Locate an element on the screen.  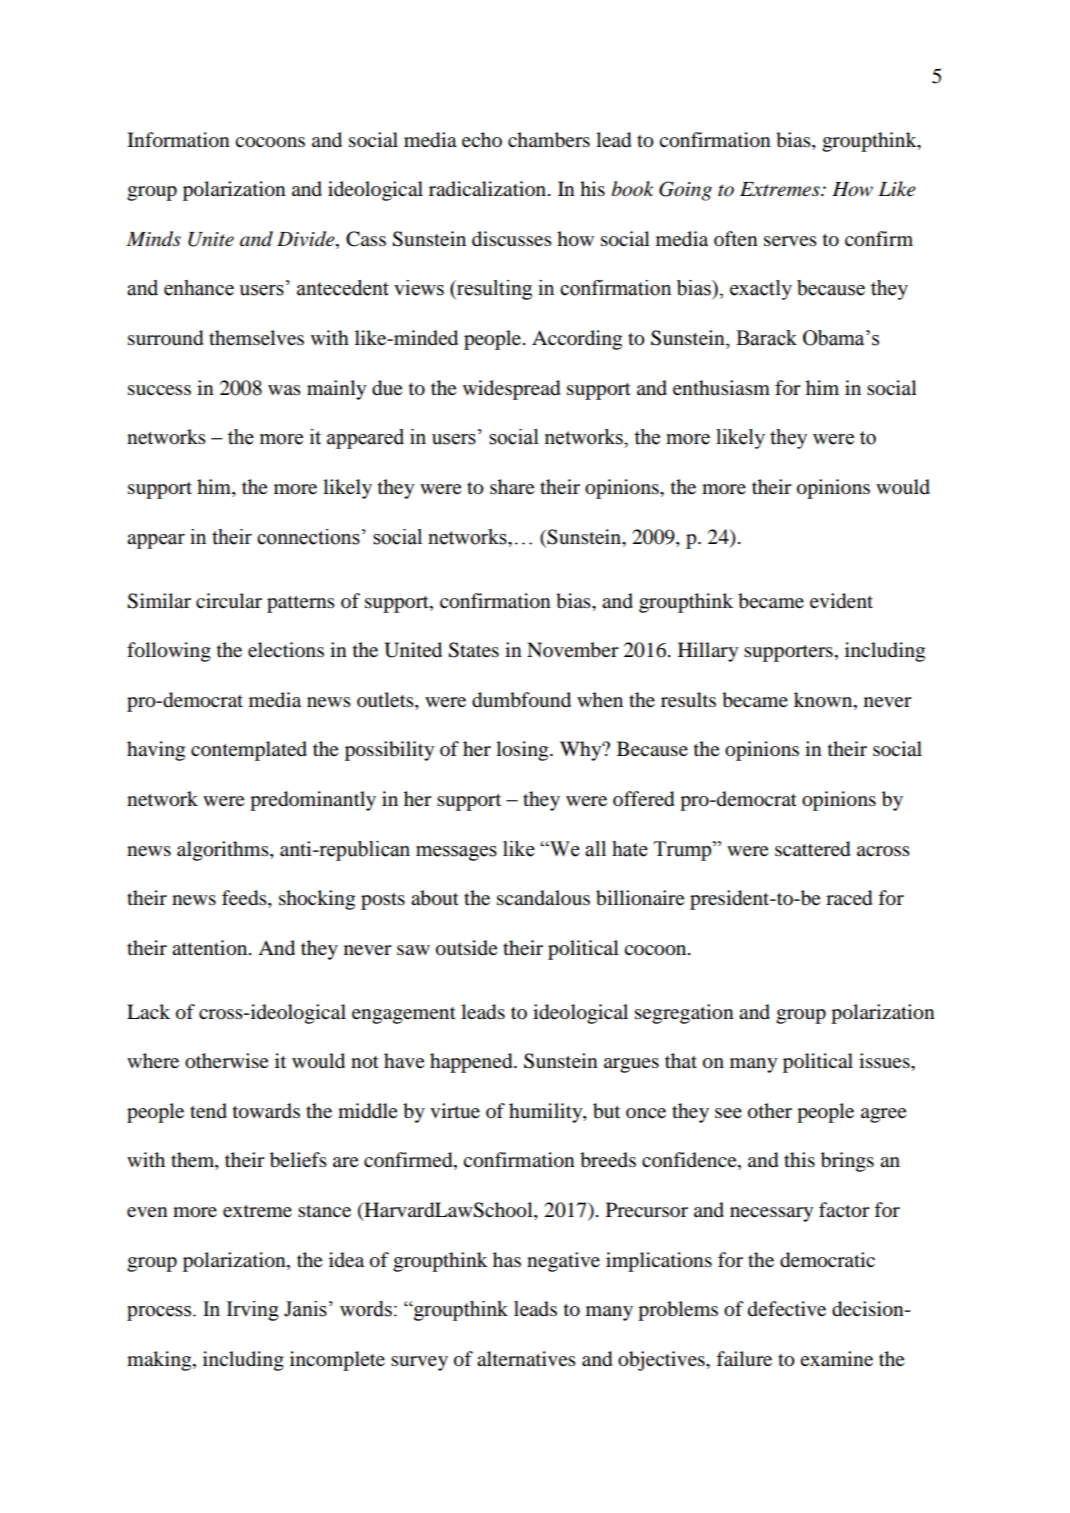
Irving is located at coordinates (253, 1311).
